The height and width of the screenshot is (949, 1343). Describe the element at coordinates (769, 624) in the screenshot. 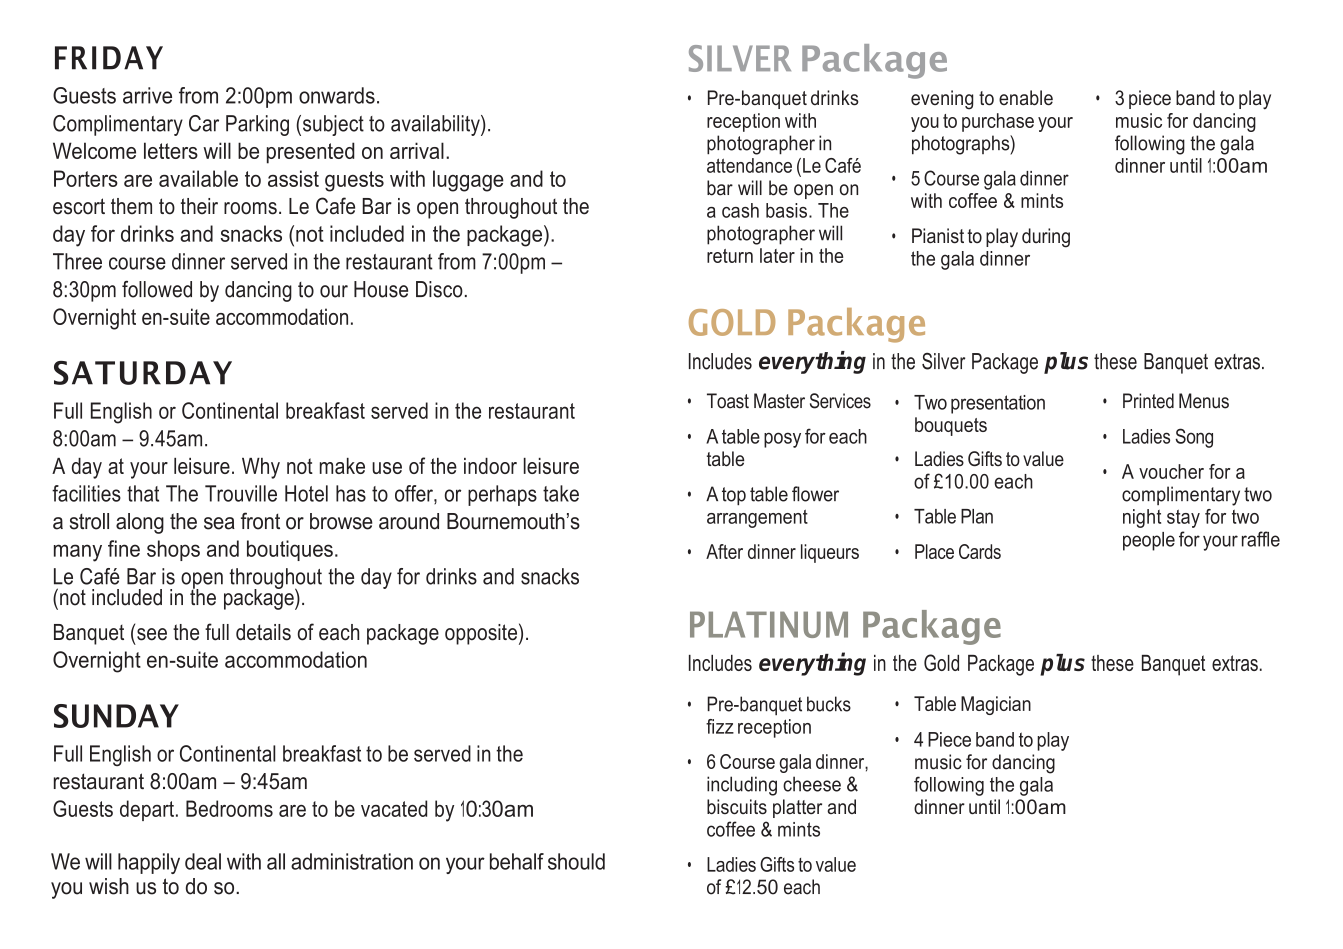

I see `PLATINUM` at that location.
